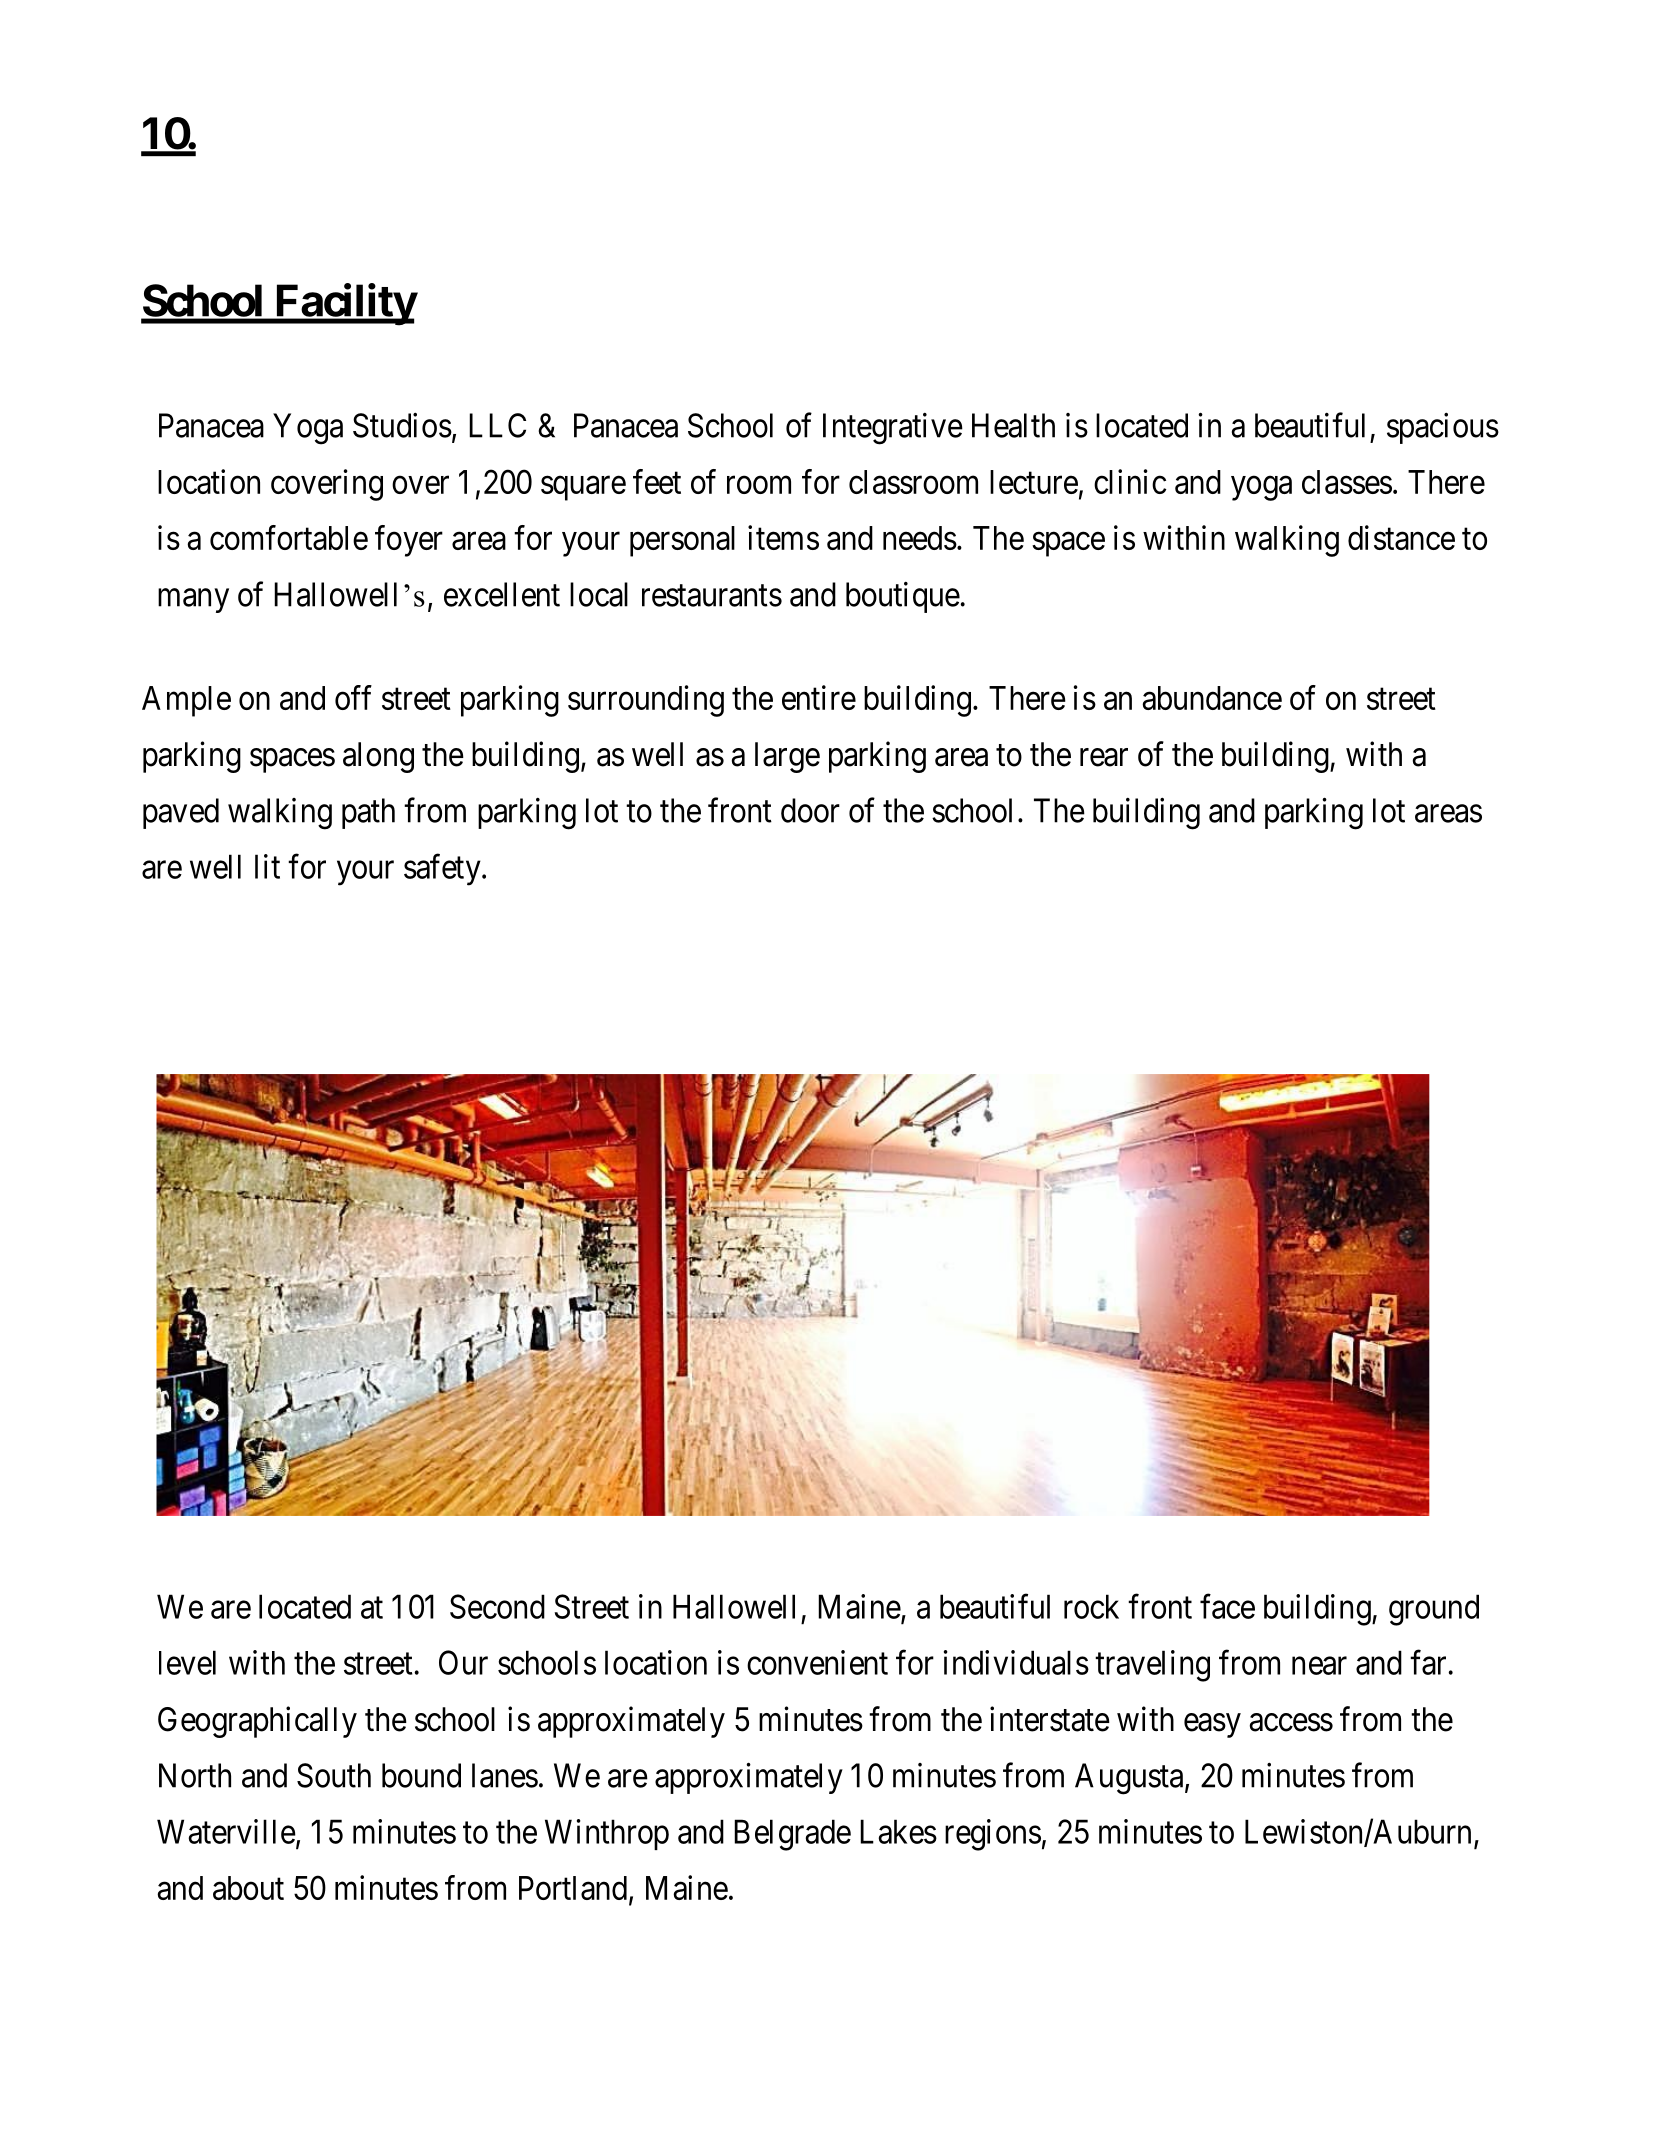  What do you see at coordinates (1104, 758) in the screenshot?
I see `rear` at bounding box center [1104, 758].
